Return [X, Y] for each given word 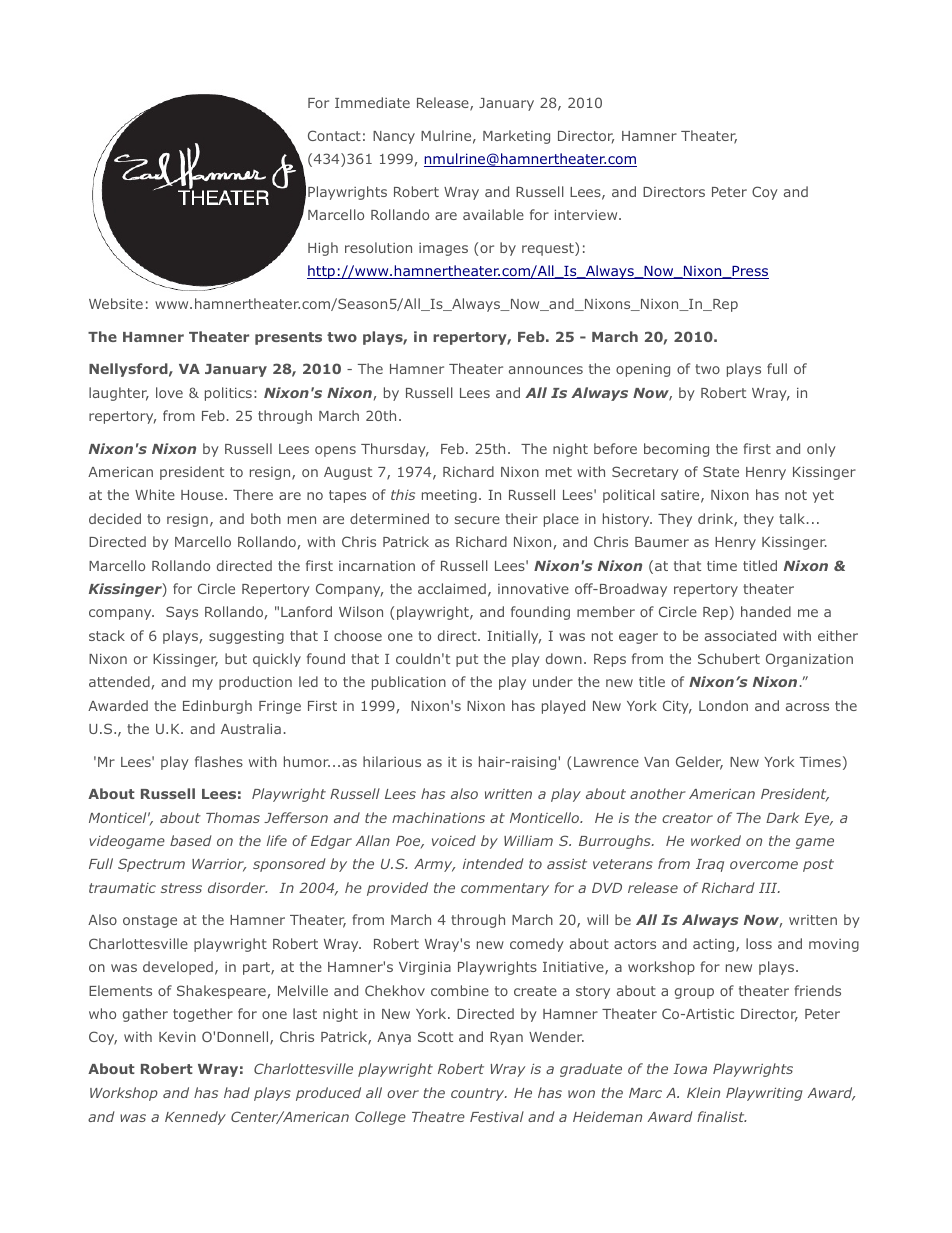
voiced [454, 840]
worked [716, 840]
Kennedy [195, 1118]
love [169, 392]
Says [182, 613]
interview [587, 215]
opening [643, 370]
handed [766, 611]
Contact [334, 135]
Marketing [516, 137]
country [479, 1094]
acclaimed [452, 588]
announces [546, 370]
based [191, 840]
